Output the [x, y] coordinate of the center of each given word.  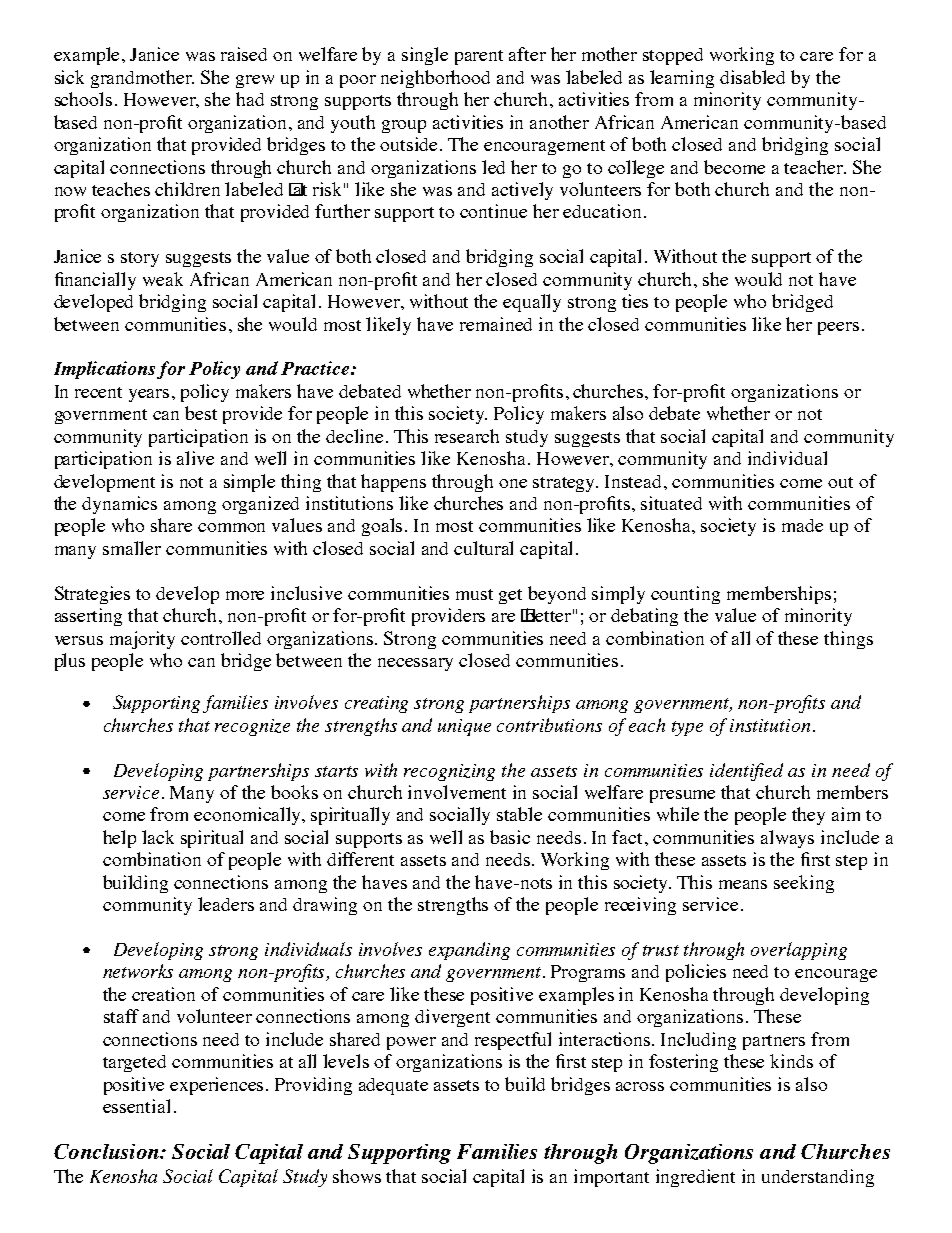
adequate [393, 1086]
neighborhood [435, 79]
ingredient [695, 1178]
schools [83, 99]
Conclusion [107, 1151]
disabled [752, 77]
